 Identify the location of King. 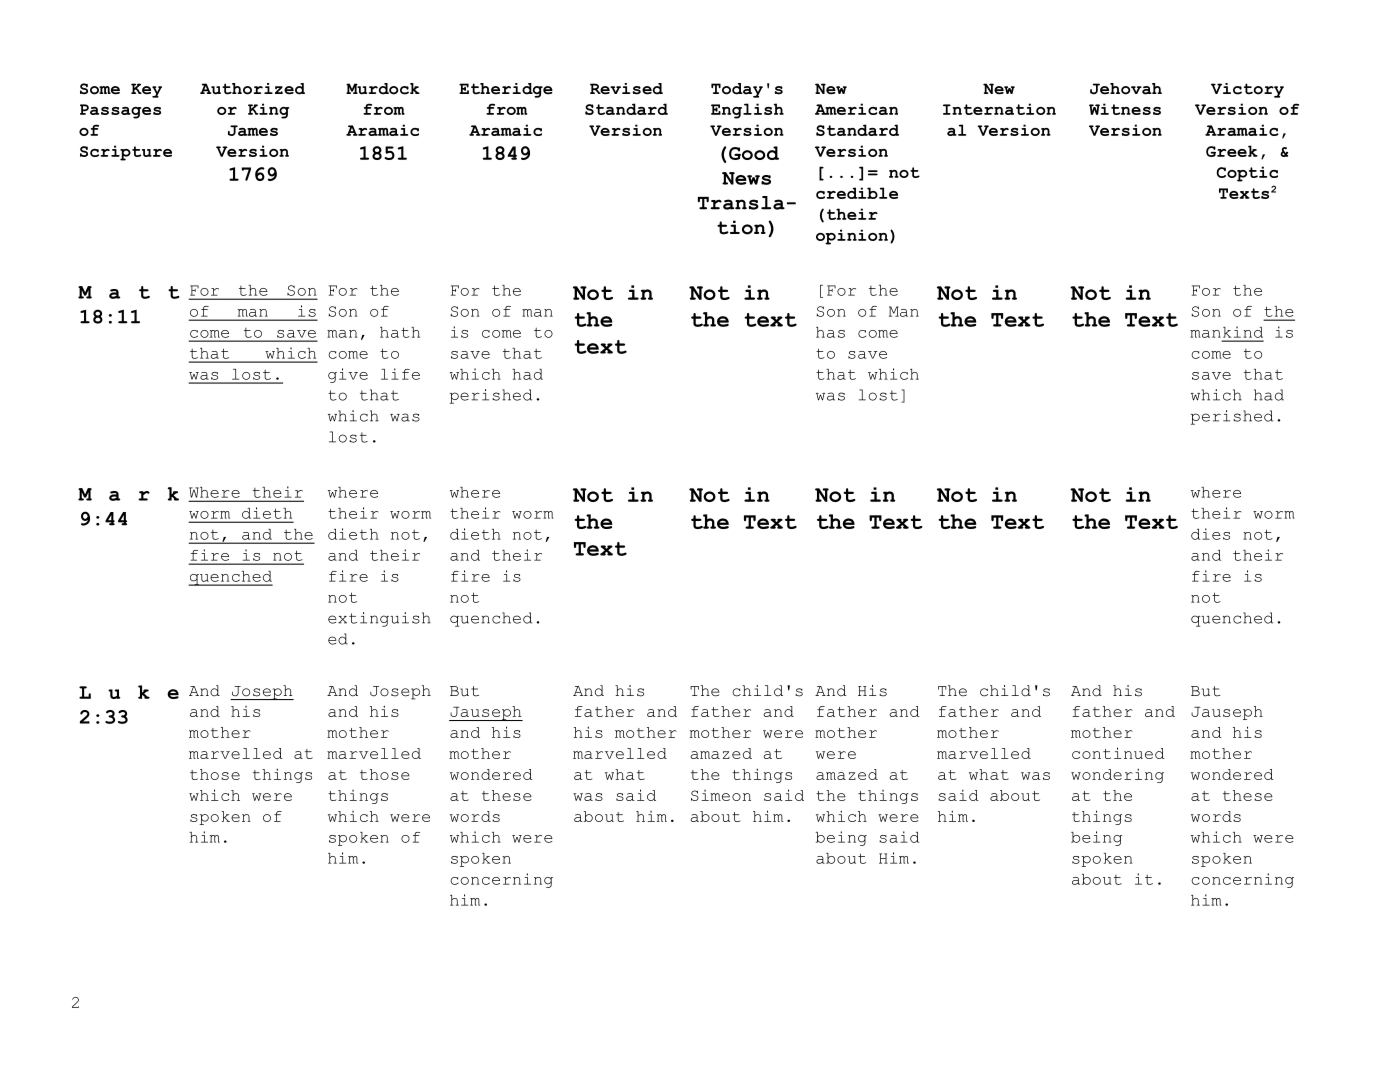
(268, 111).
